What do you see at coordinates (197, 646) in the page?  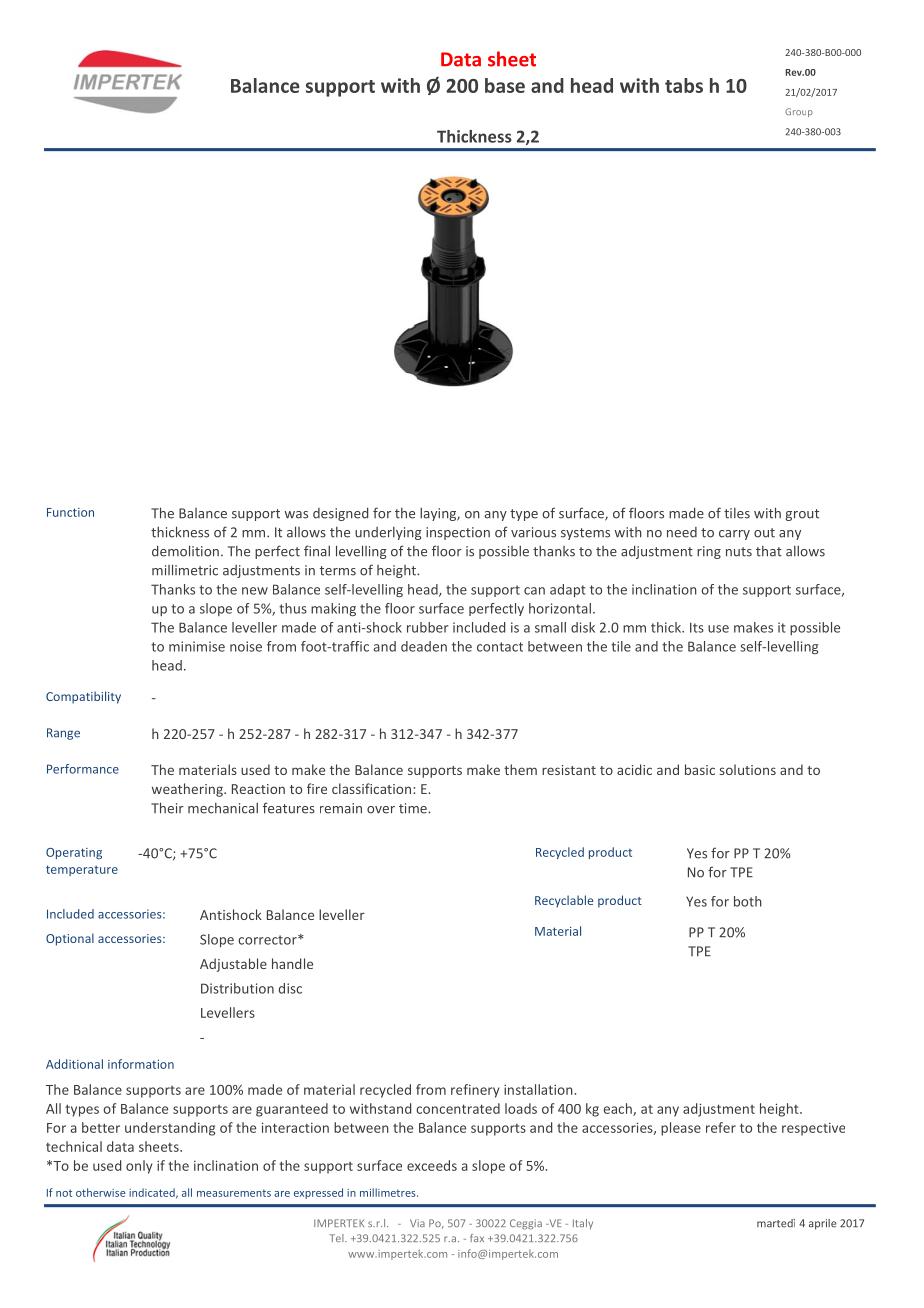 I see `minimise` at bounding box center [197, 646].
